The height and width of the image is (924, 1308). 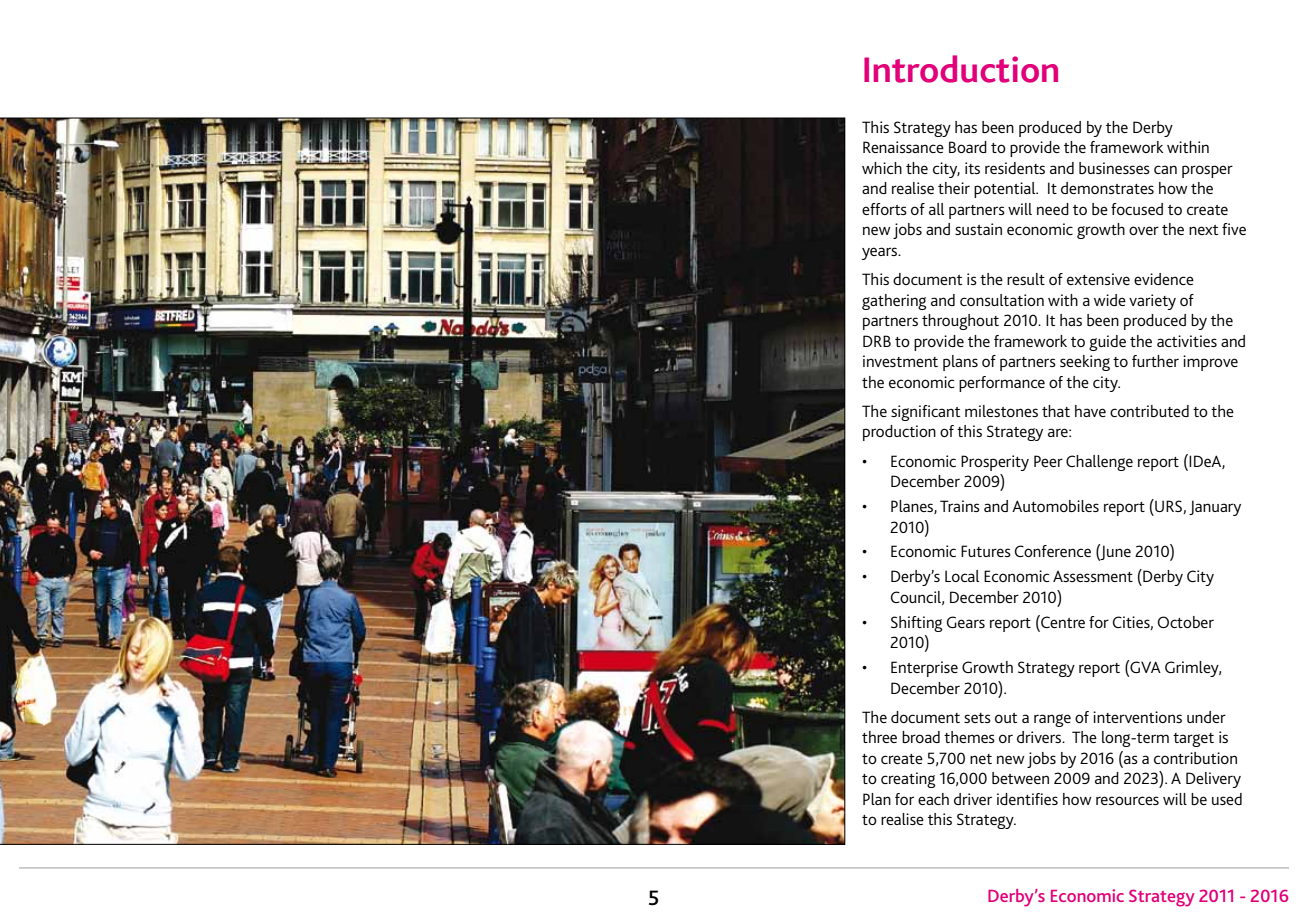 I want to click on businesses, so click(x=1114, y=168).
